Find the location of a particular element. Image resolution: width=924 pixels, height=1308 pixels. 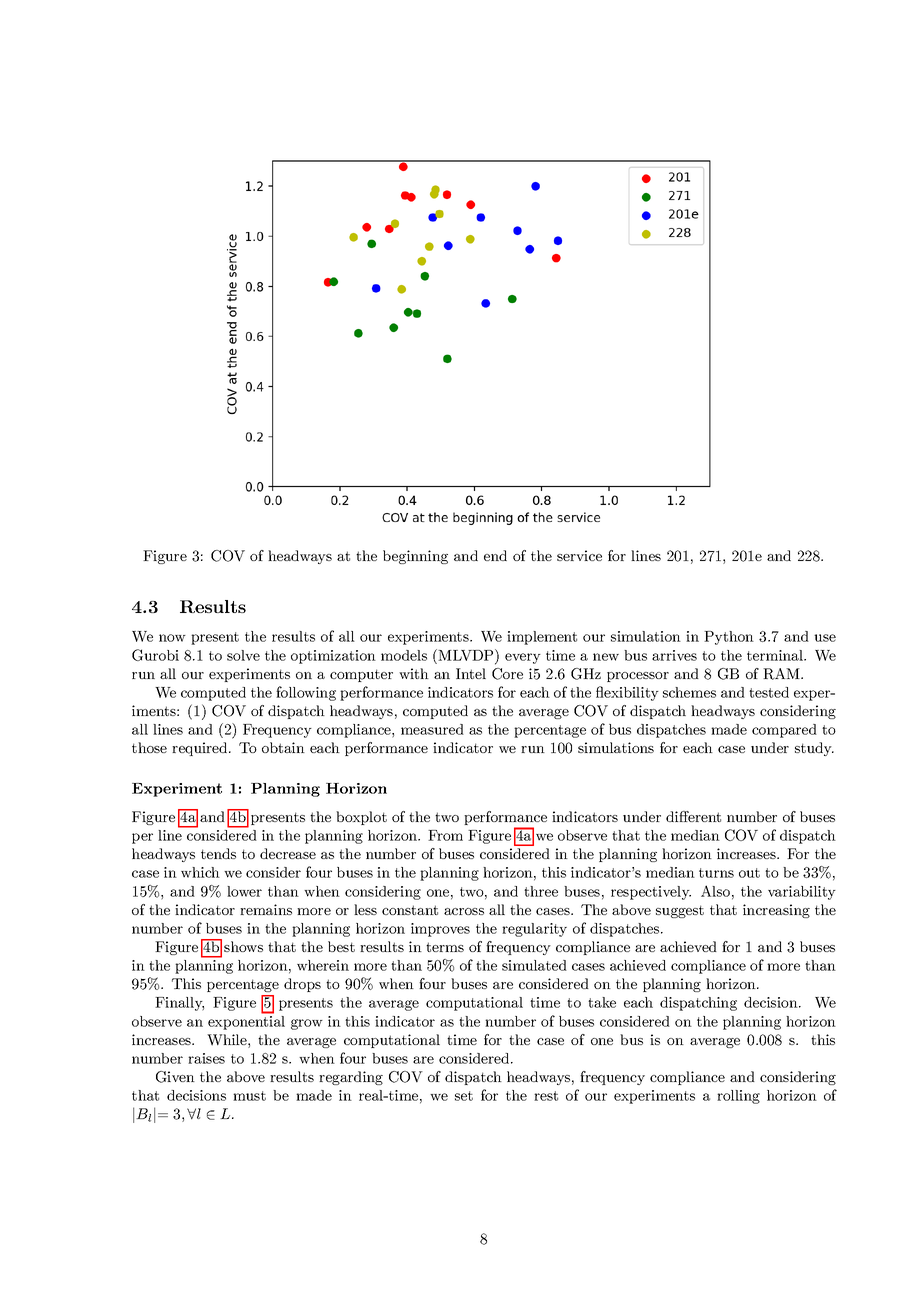

now is located at coordinates (172, 638).
